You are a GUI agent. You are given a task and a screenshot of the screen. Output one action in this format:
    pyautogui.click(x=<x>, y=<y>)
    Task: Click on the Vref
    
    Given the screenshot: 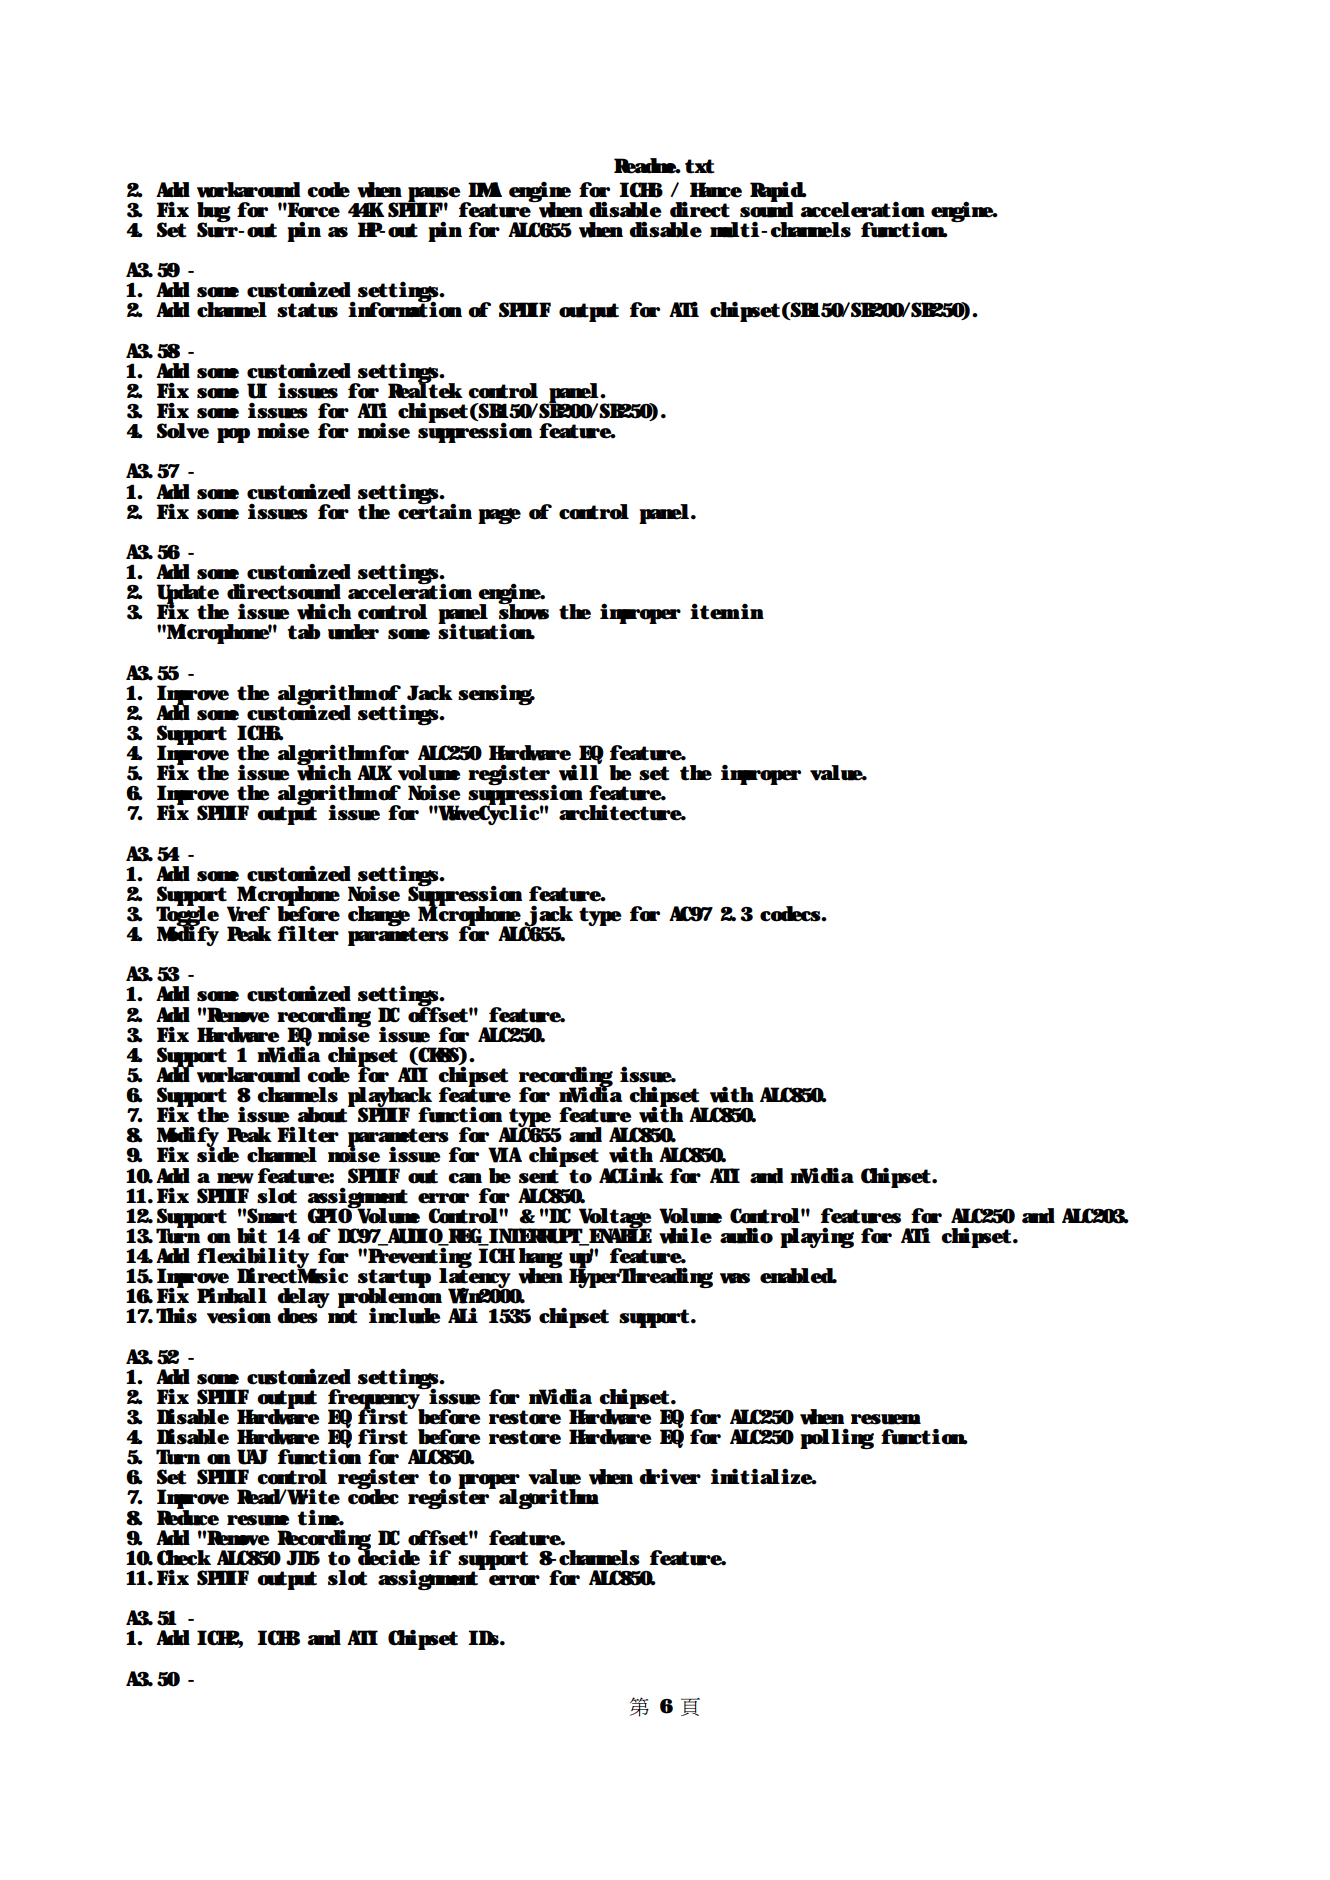 What is the action you would take?
    pyautogui.click(x=248, y=914)
